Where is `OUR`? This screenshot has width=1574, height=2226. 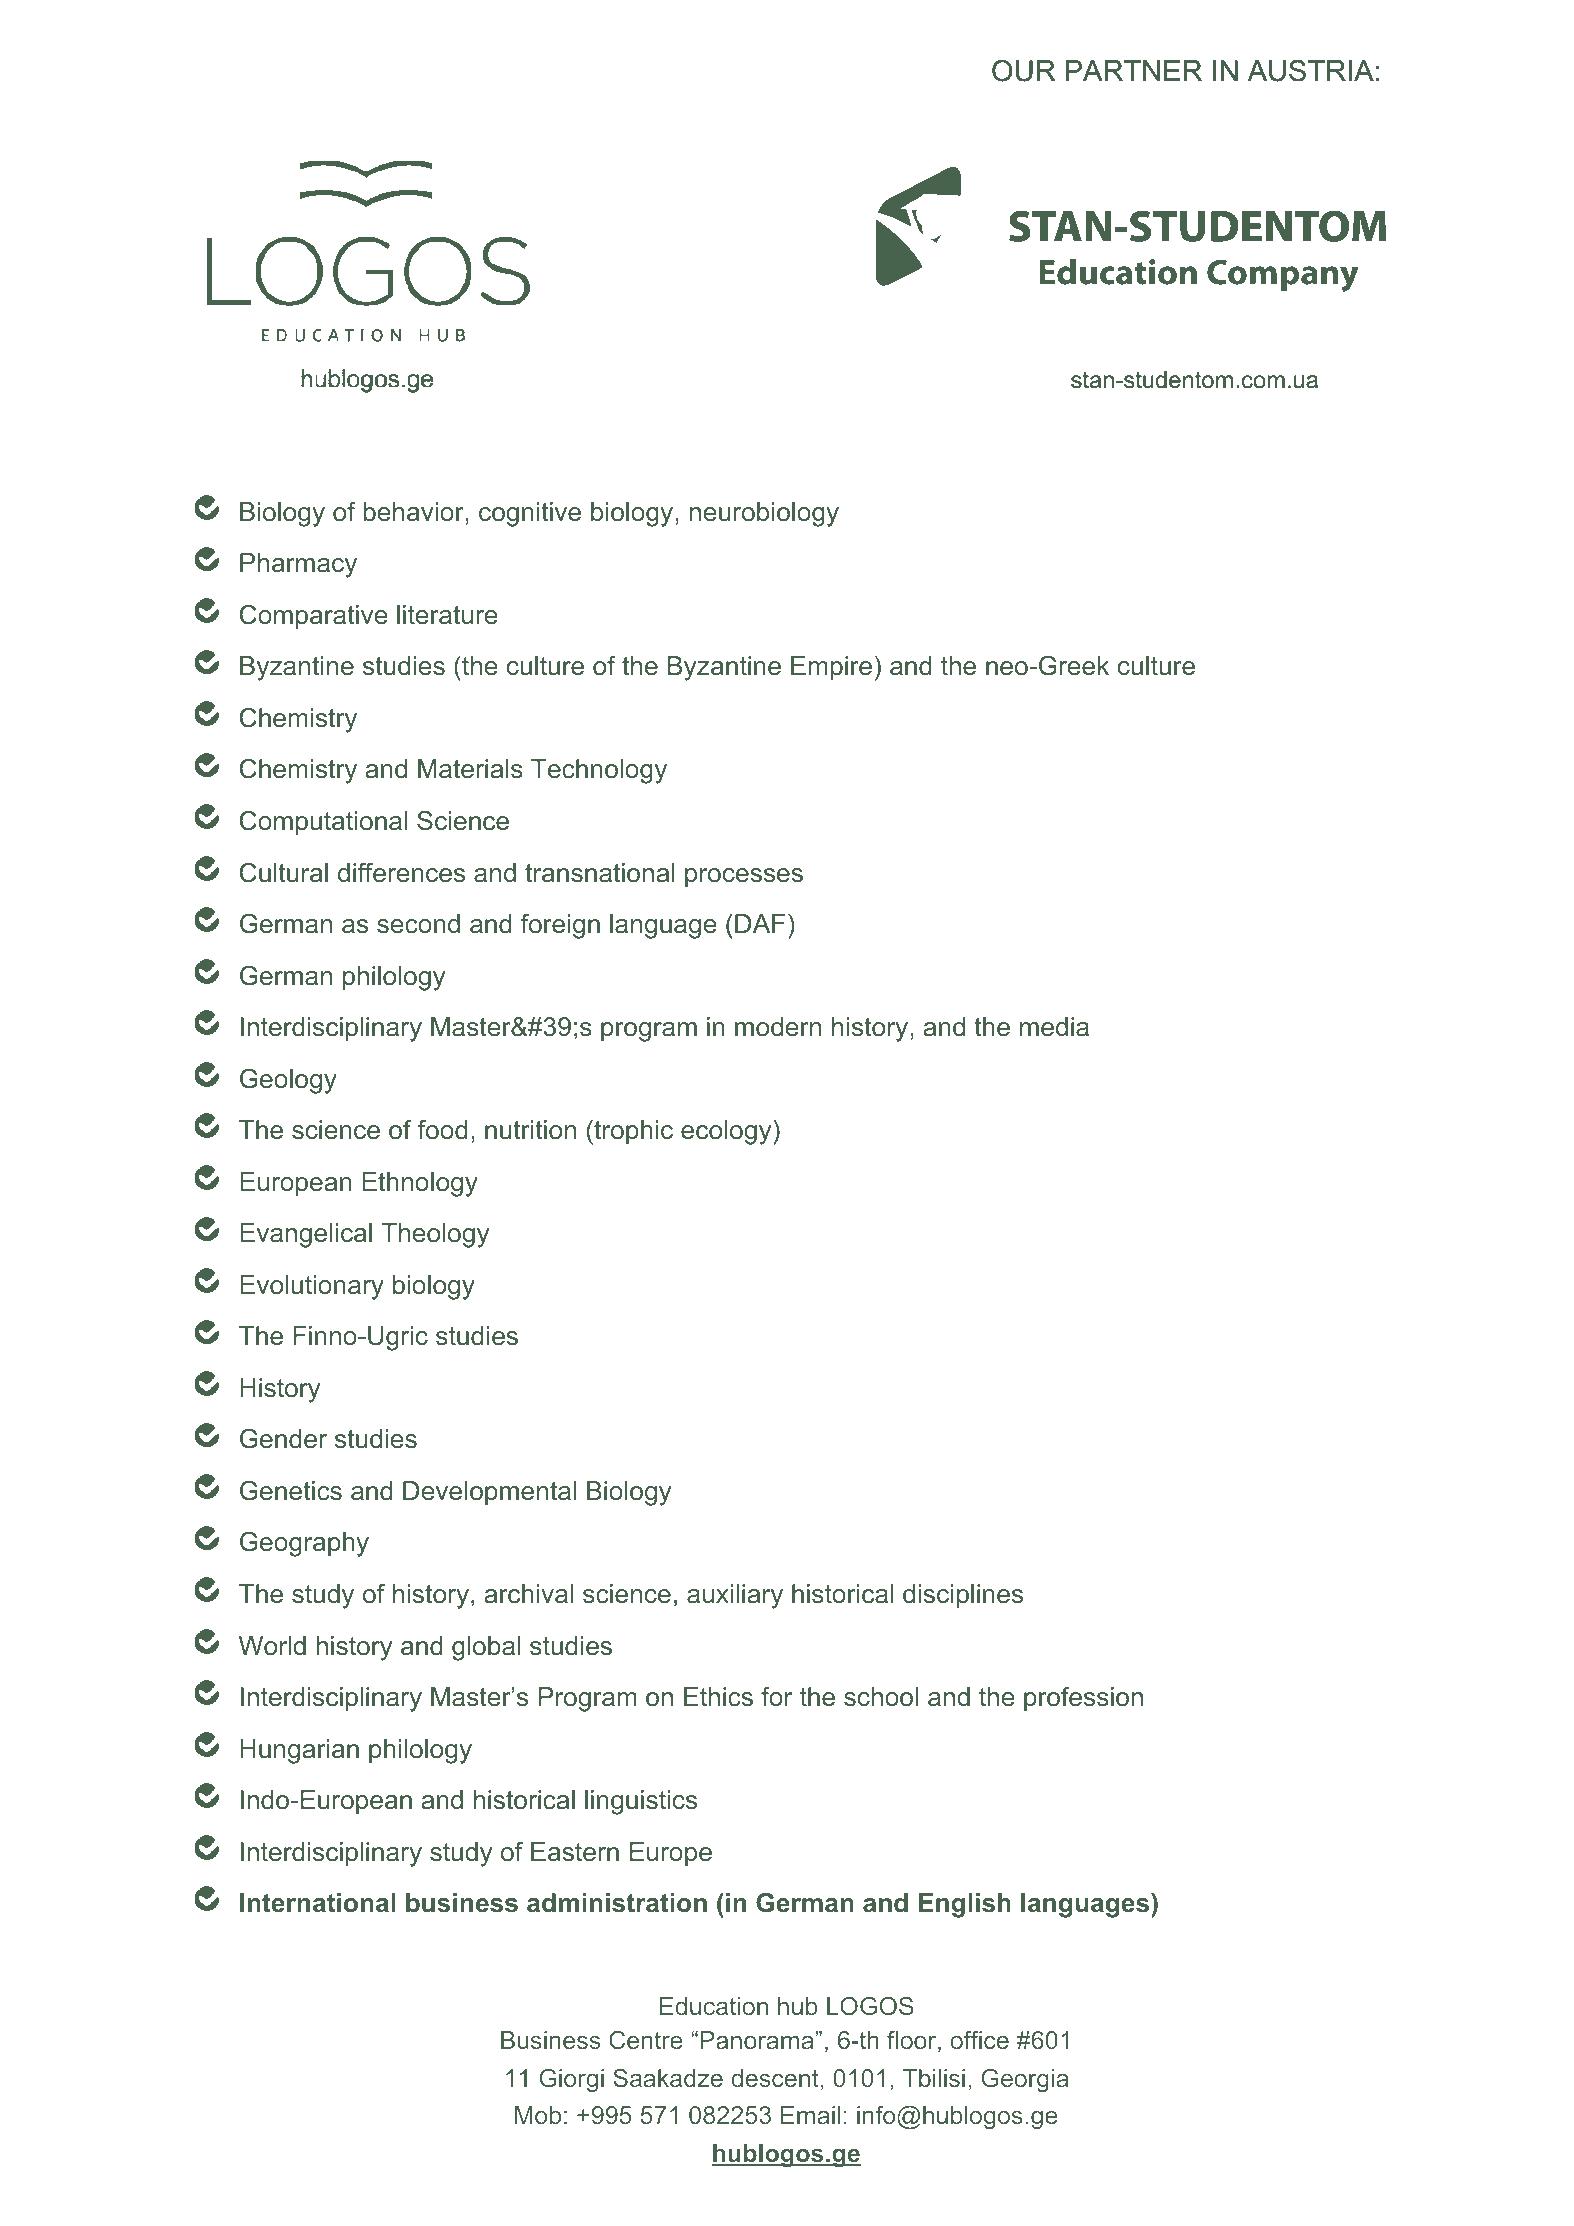 OUR is located at coordinates (1023, 71).
